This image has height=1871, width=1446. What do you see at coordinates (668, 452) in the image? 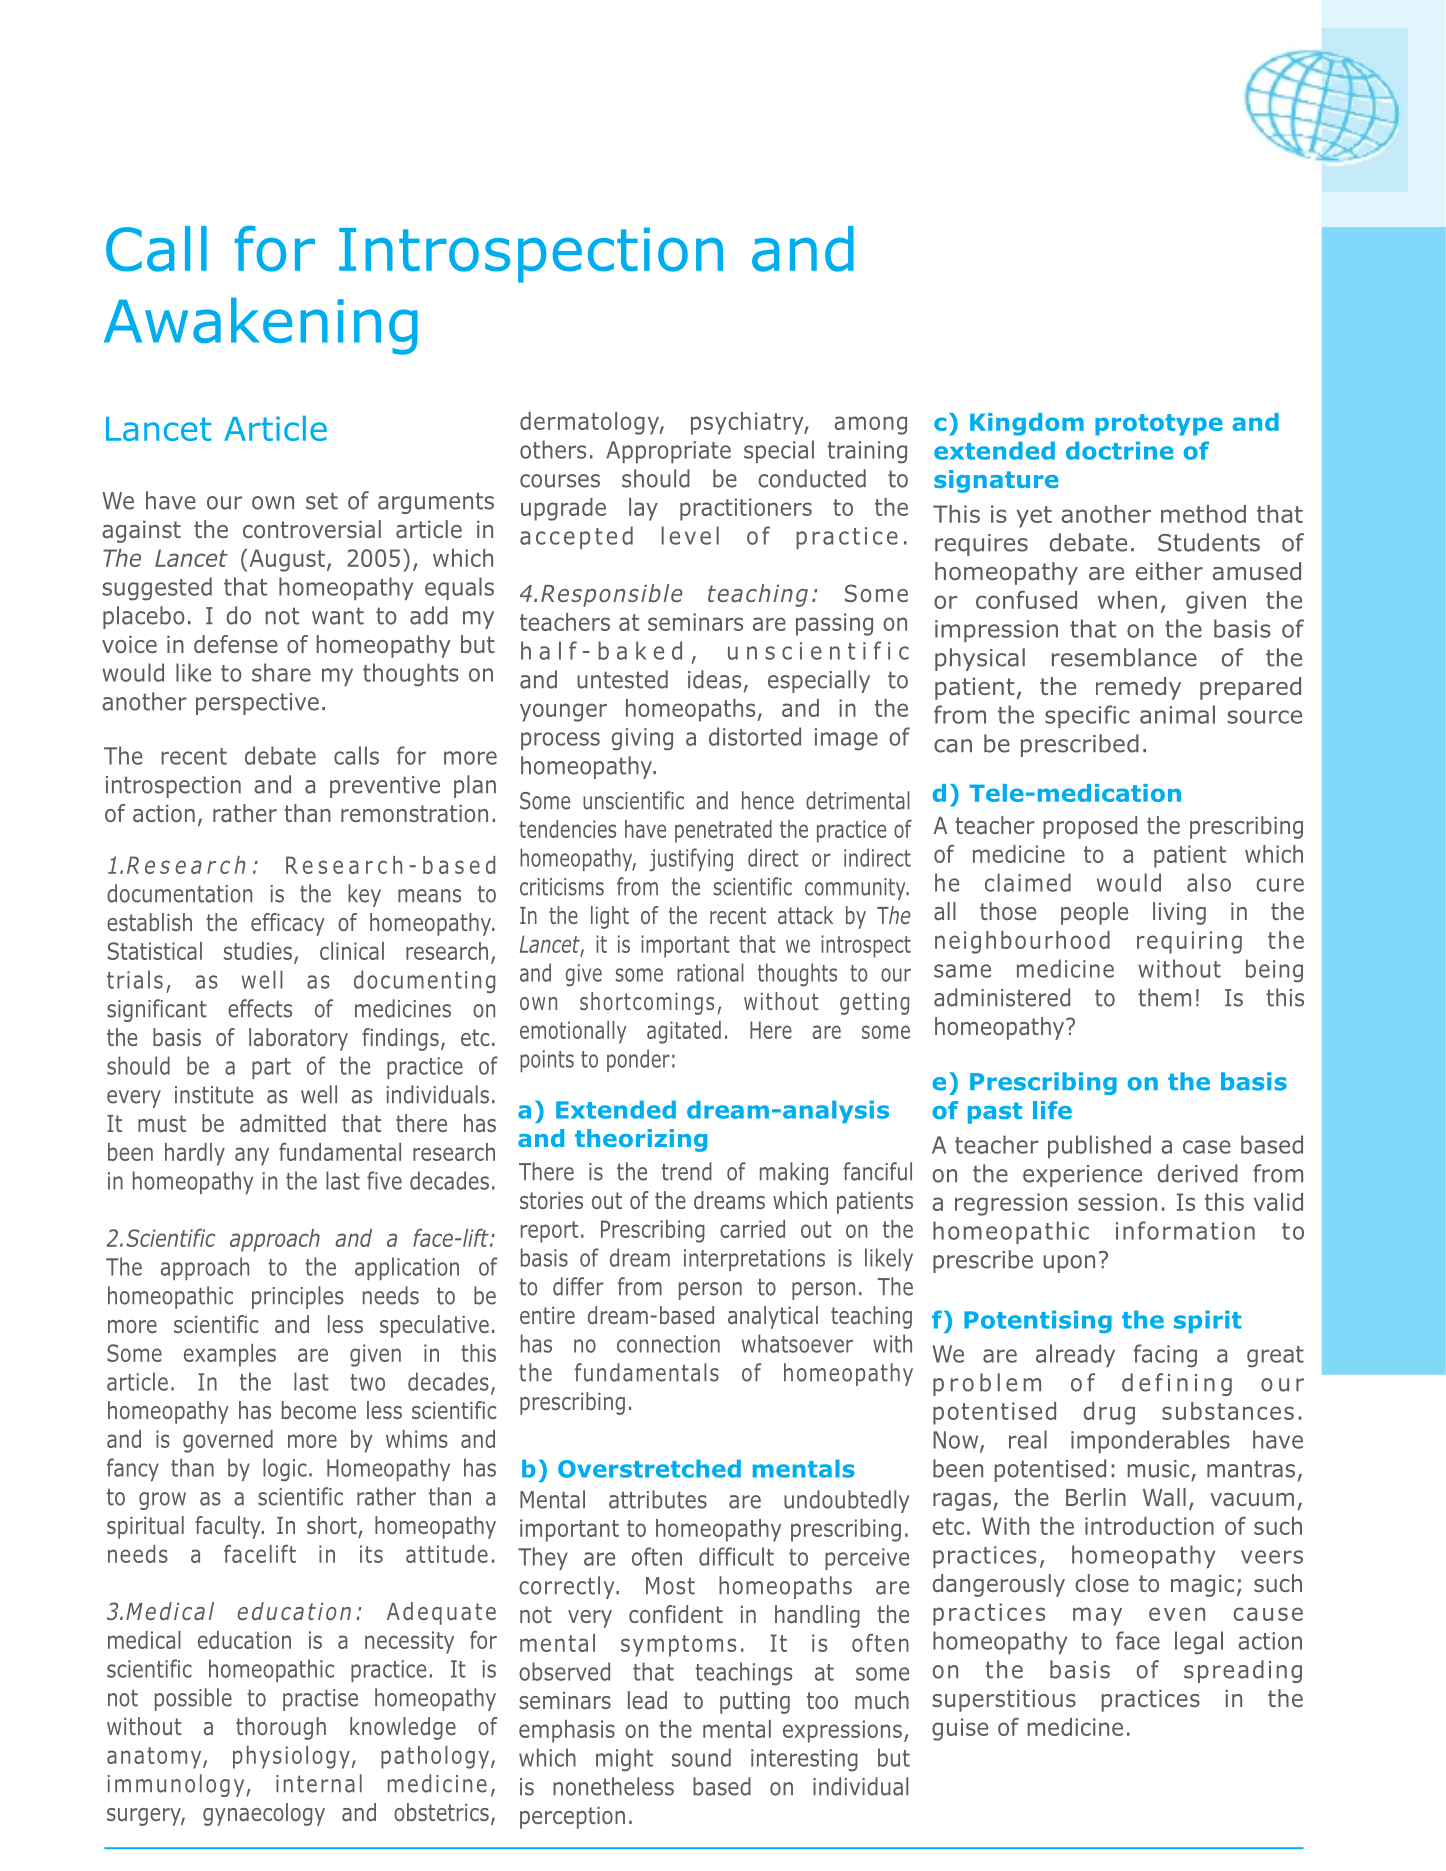
I see `Appropriate` at bounding box center [668, 452].
